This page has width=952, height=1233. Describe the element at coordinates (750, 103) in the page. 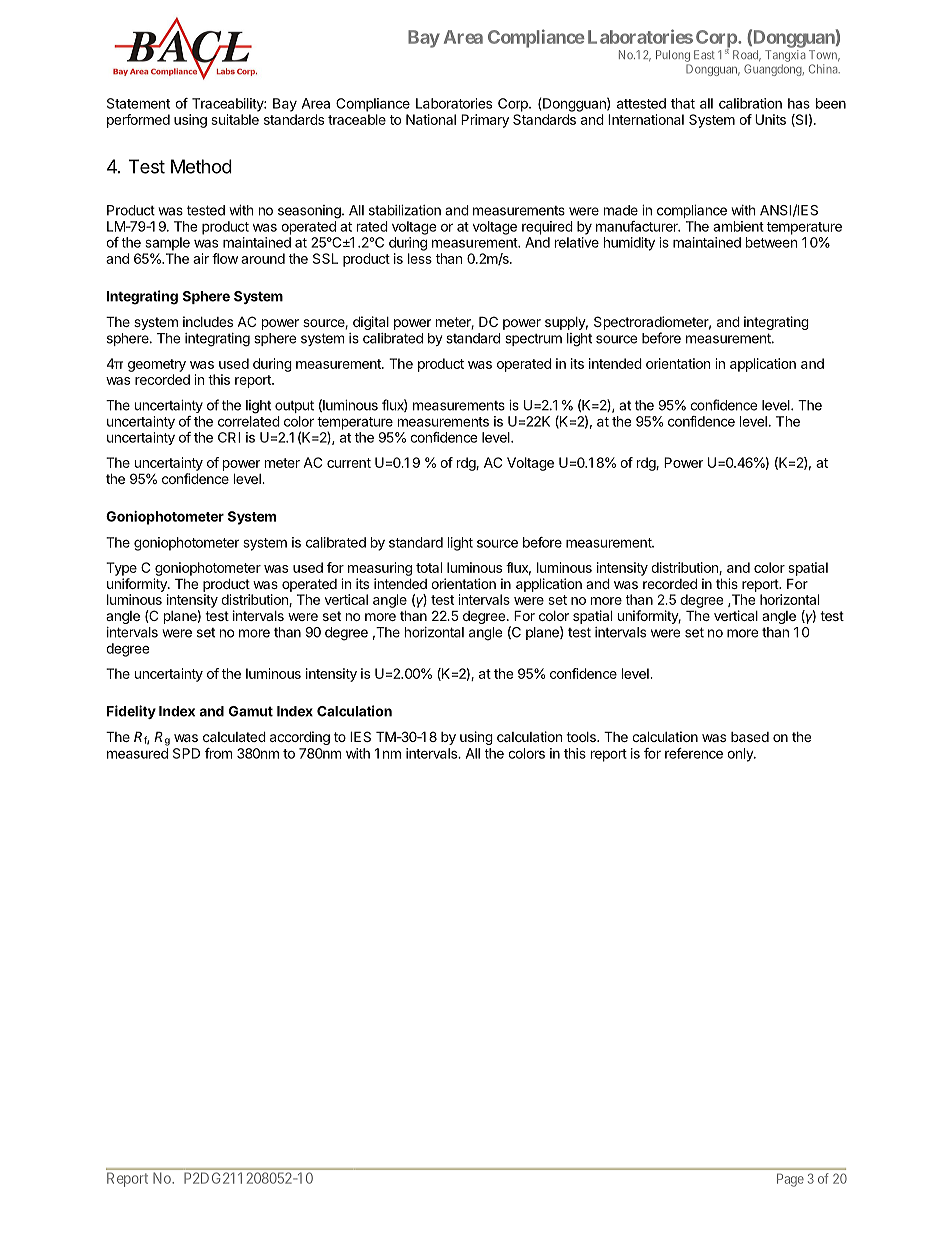

I see `calibration` at that location.
